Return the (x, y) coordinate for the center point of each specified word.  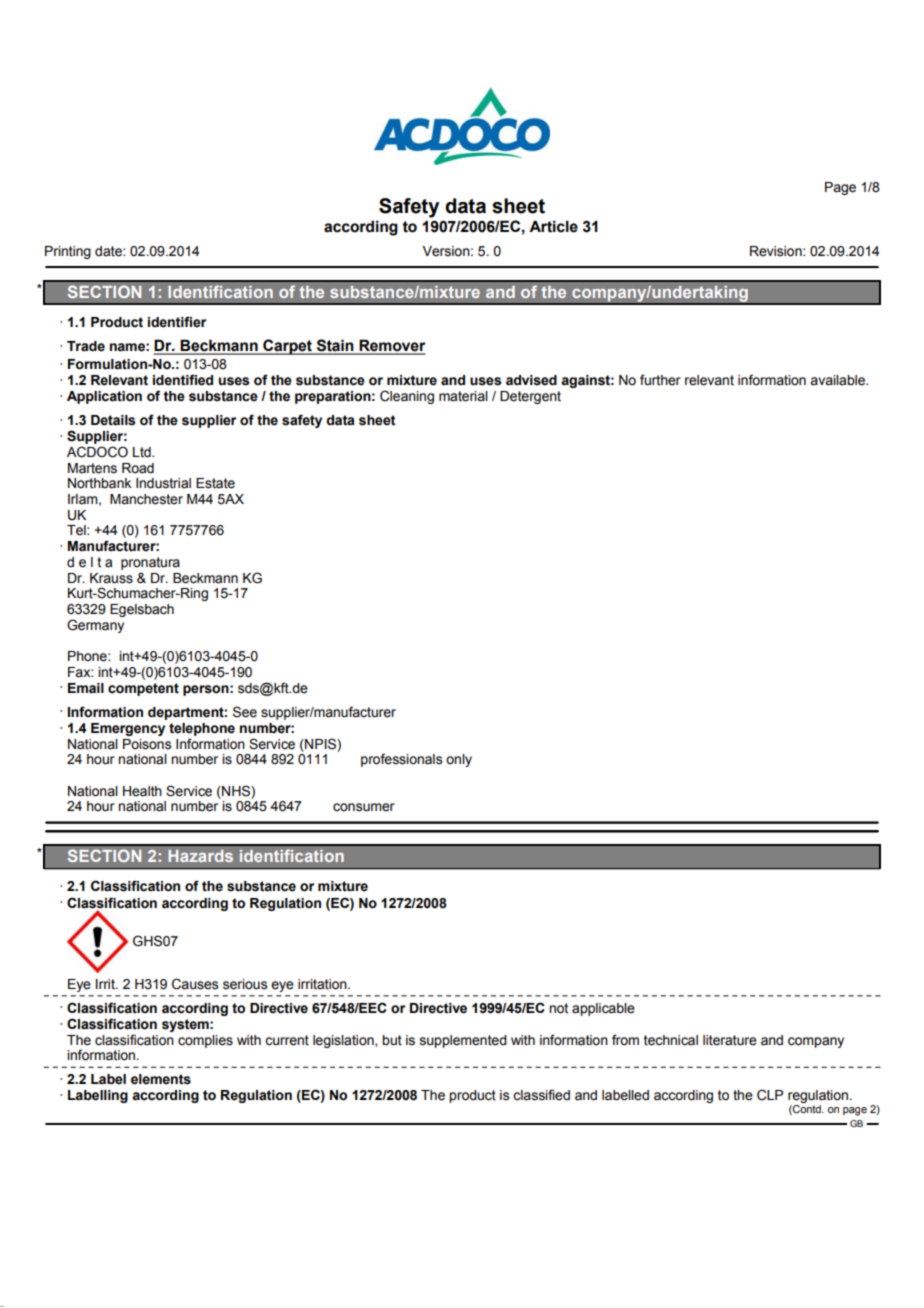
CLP (770, 1095)
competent (143, 689)
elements (161, 1079)
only (459, 760)
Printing (68, 252)
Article (553, 226)
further (660, 380)
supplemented (463, 1041)
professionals (401, 760)
